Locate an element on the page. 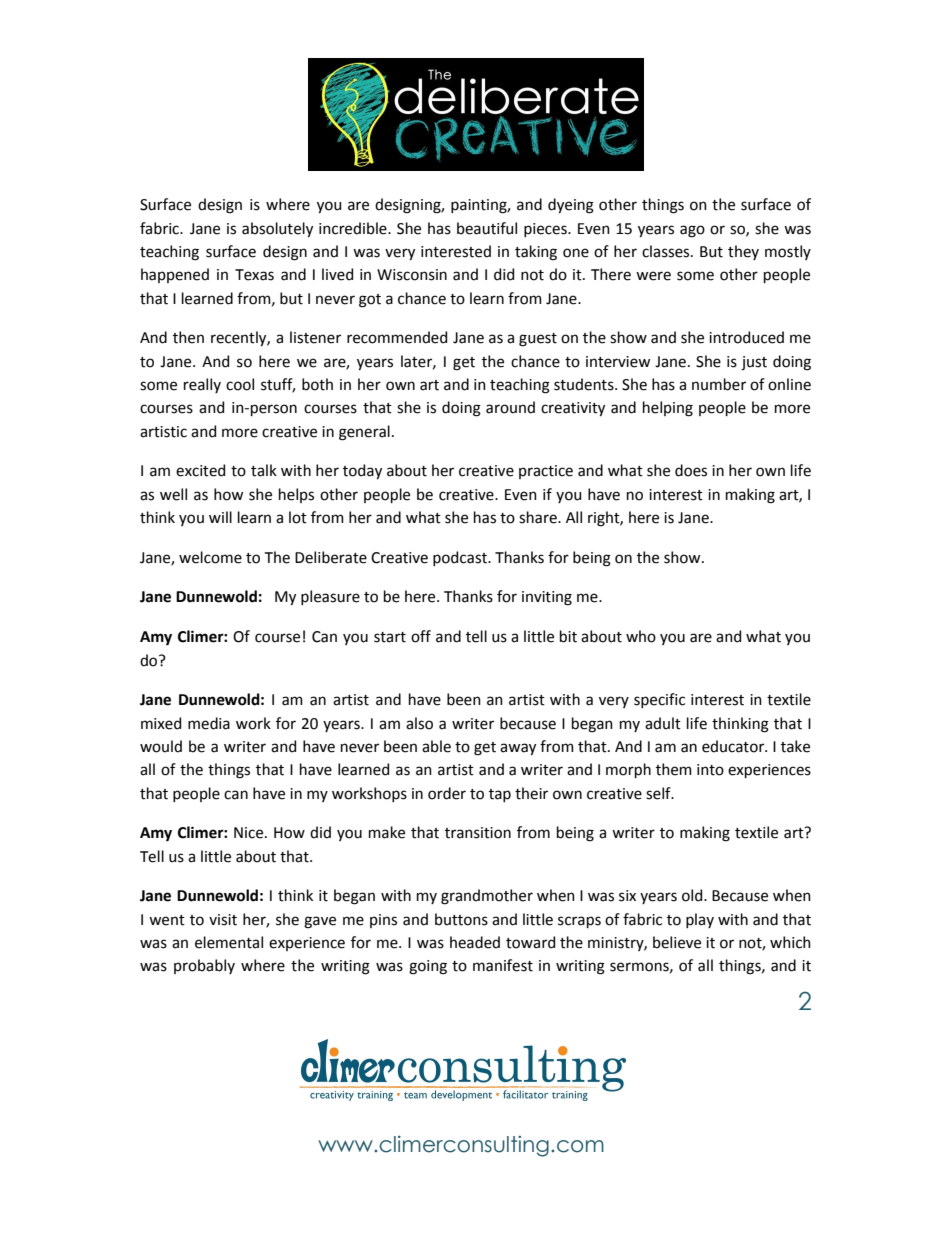 Image resolution: width=952 pixels, height=1233 pixels. around is located at coordinates (510, 407).
